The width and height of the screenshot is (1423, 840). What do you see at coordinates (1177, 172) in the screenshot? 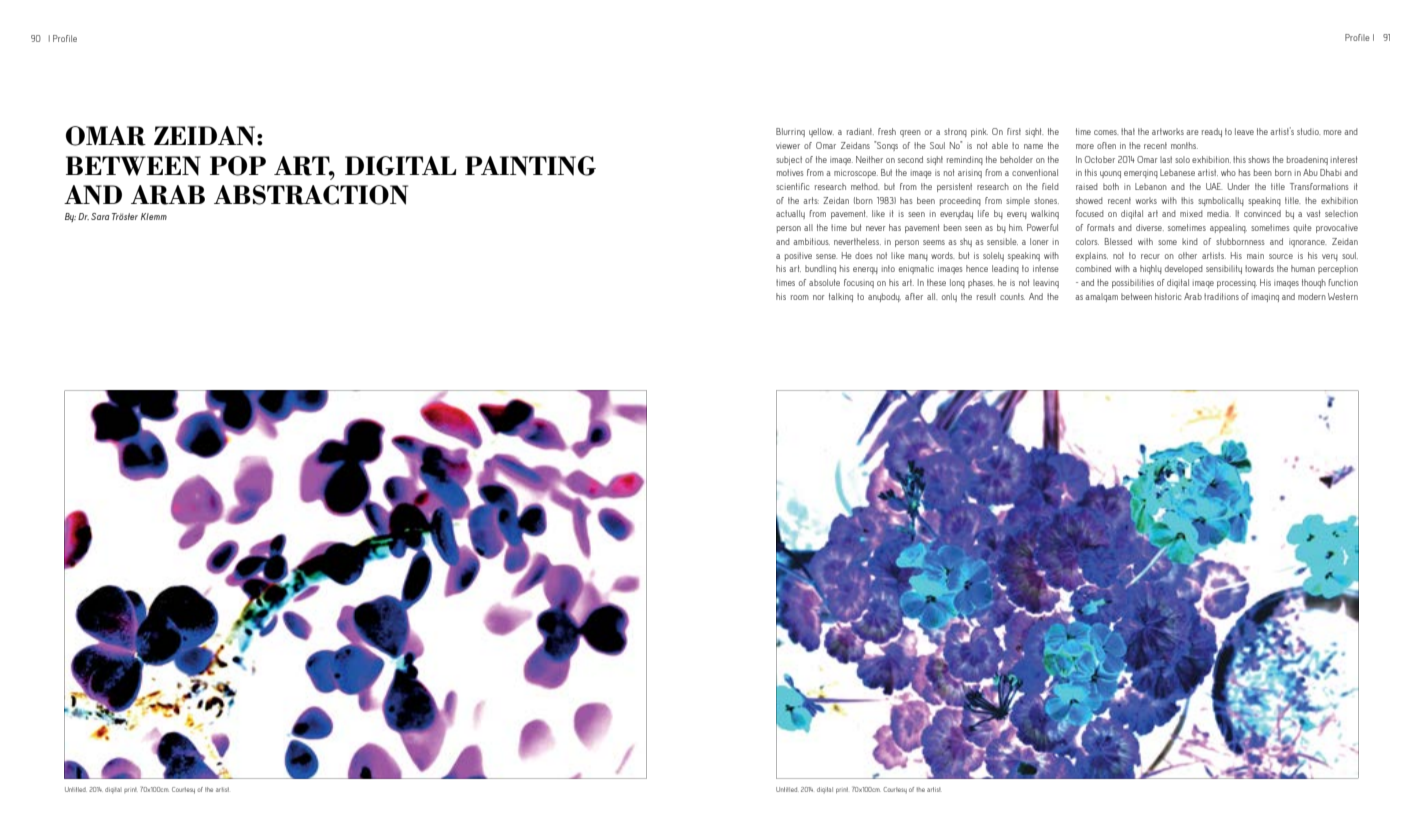
I see `Lebanese` at bounding box center [1177, 172].
